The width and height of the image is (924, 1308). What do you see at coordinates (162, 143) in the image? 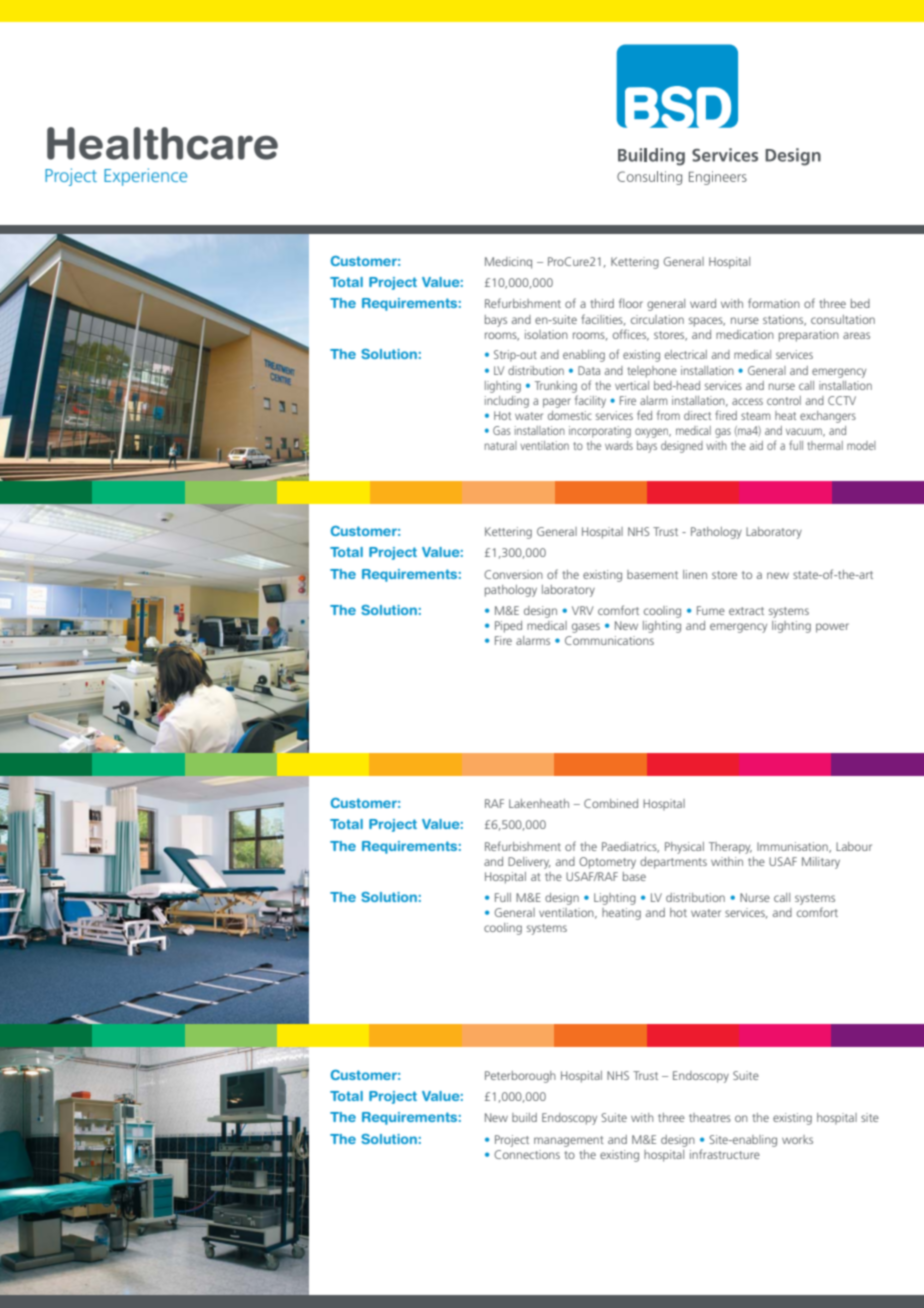
I see `Healthcare` at bounding box center [162, 143].
